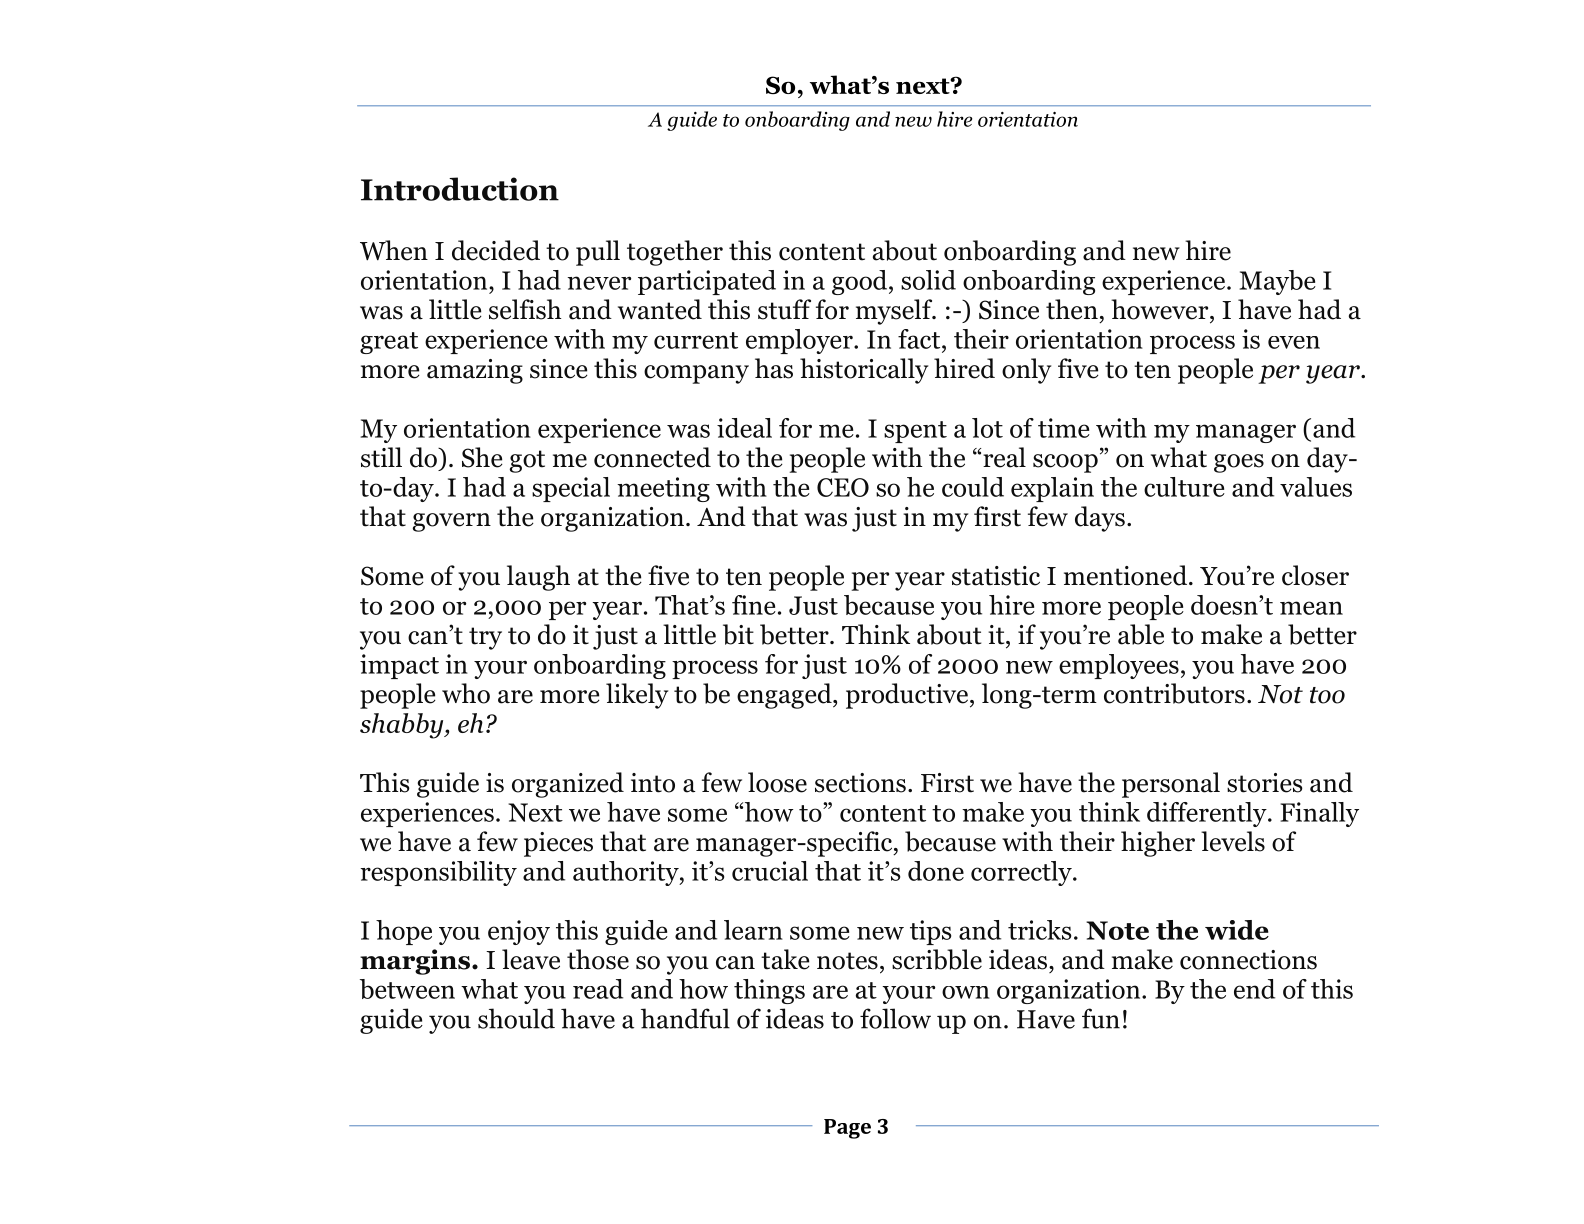 This screenshot has width=1584, height=1224. Describe the element at coordinates (460, 189) in the screenshot. I see `Introduction` at that location.
